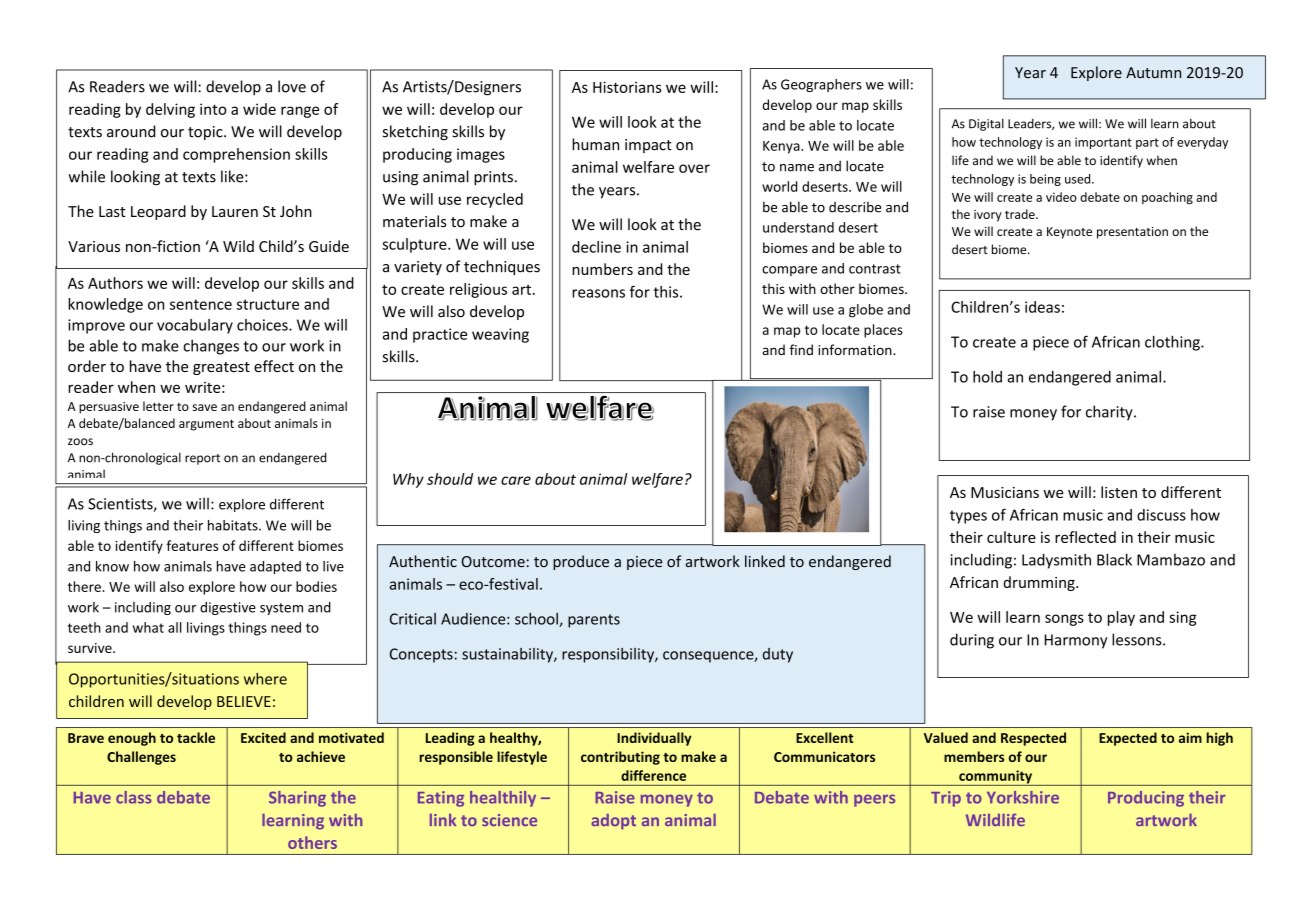  I want to click on produce, so click(581, 562).
